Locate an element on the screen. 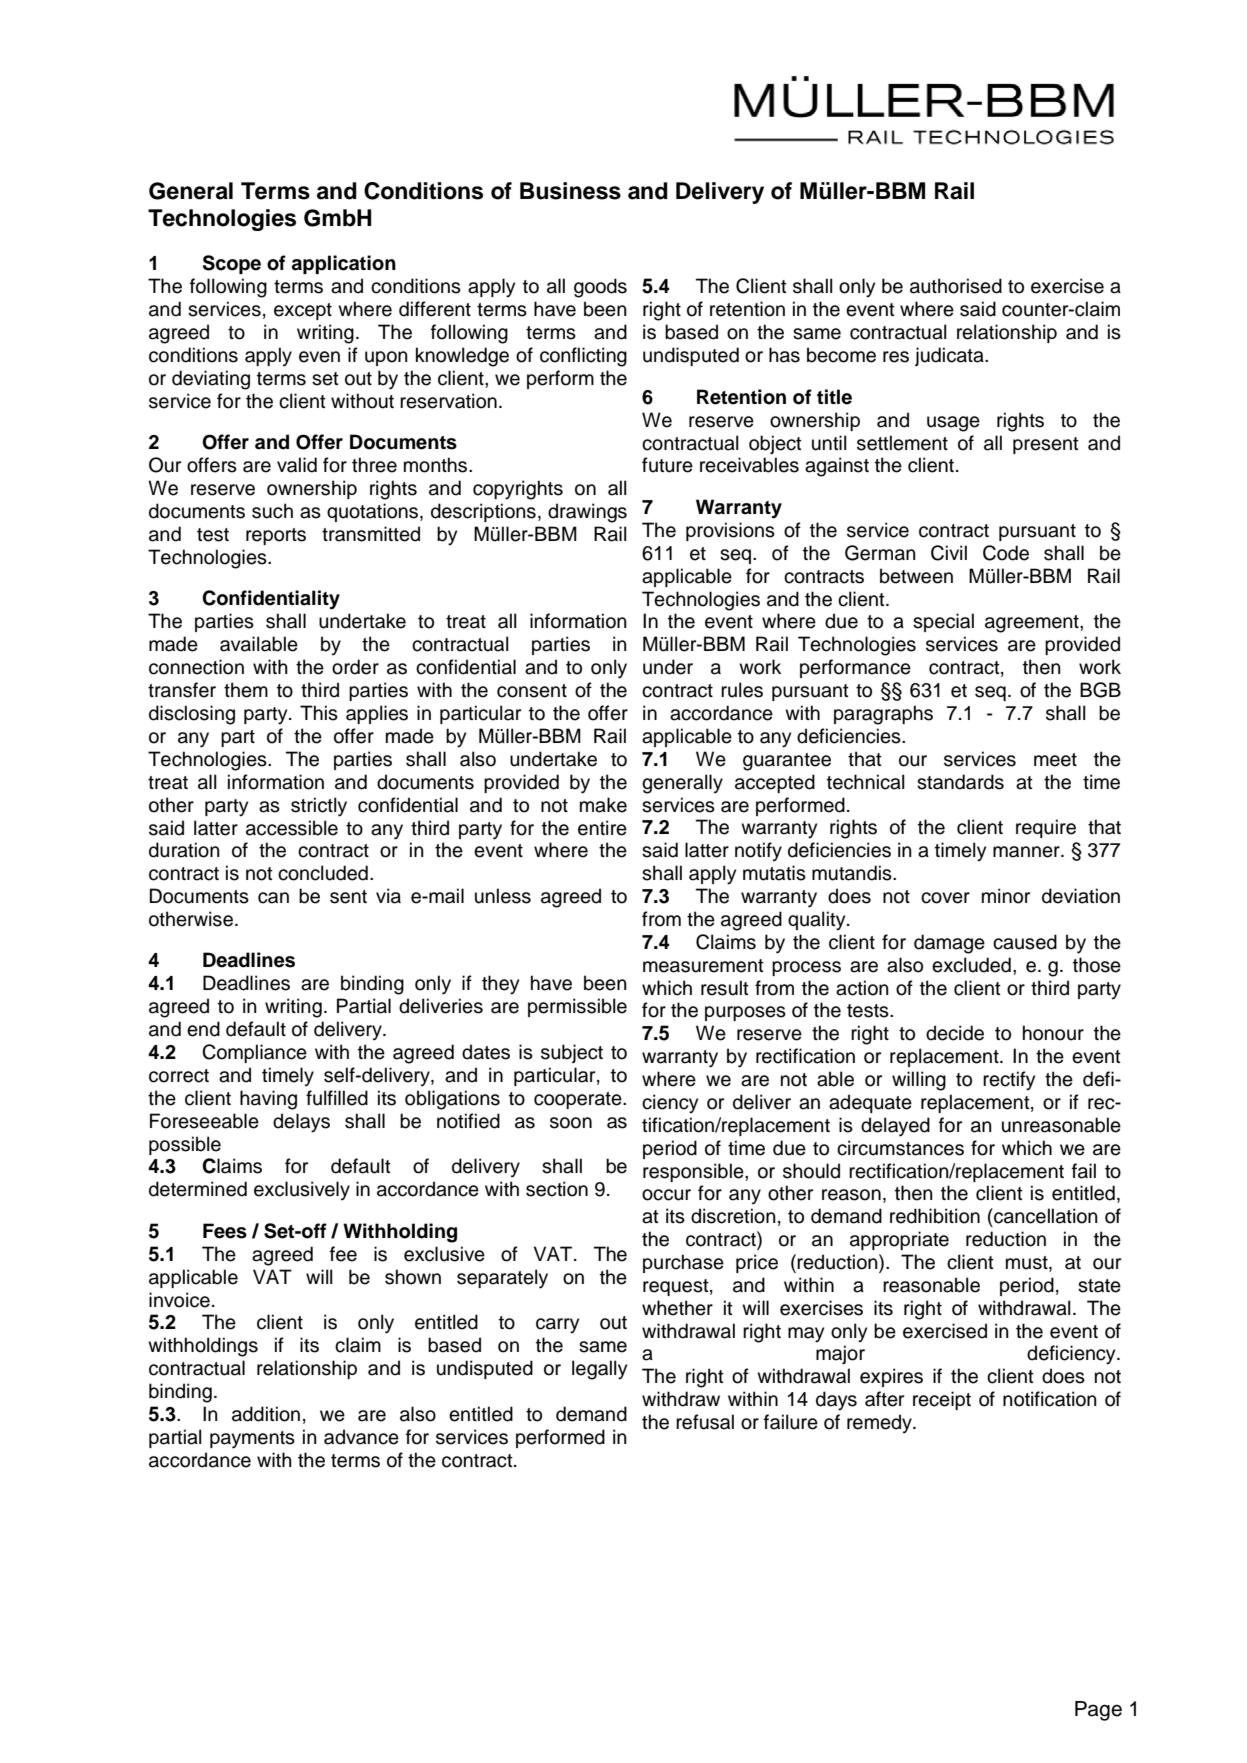 The width and height of the screenshot is (1247, 1763). application is located at coordinates (344, 264).
